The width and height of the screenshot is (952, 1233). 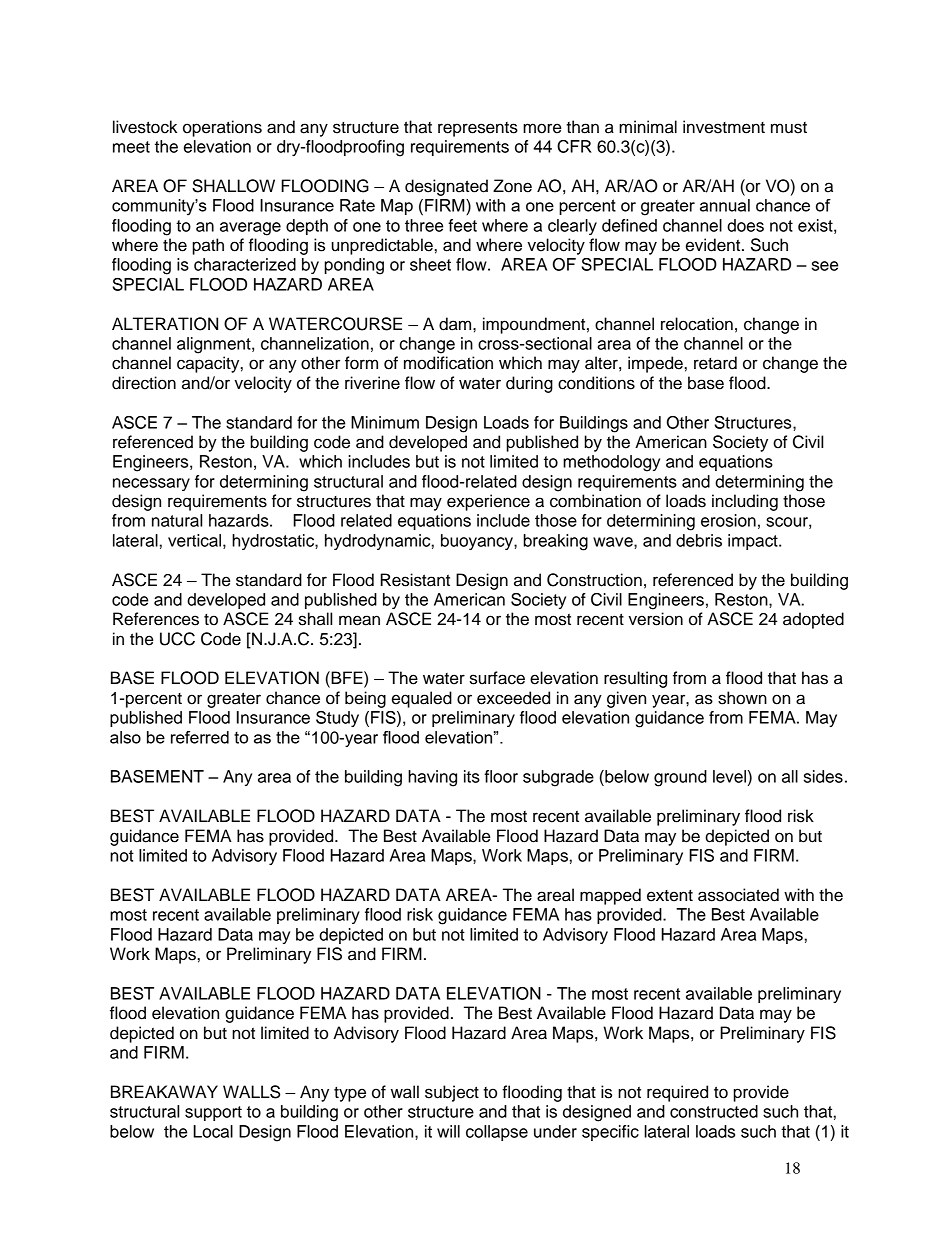 What do you see at coordinates (724, 127) in the screenshot?
I see `investment` at bounding box center [724, 127].
